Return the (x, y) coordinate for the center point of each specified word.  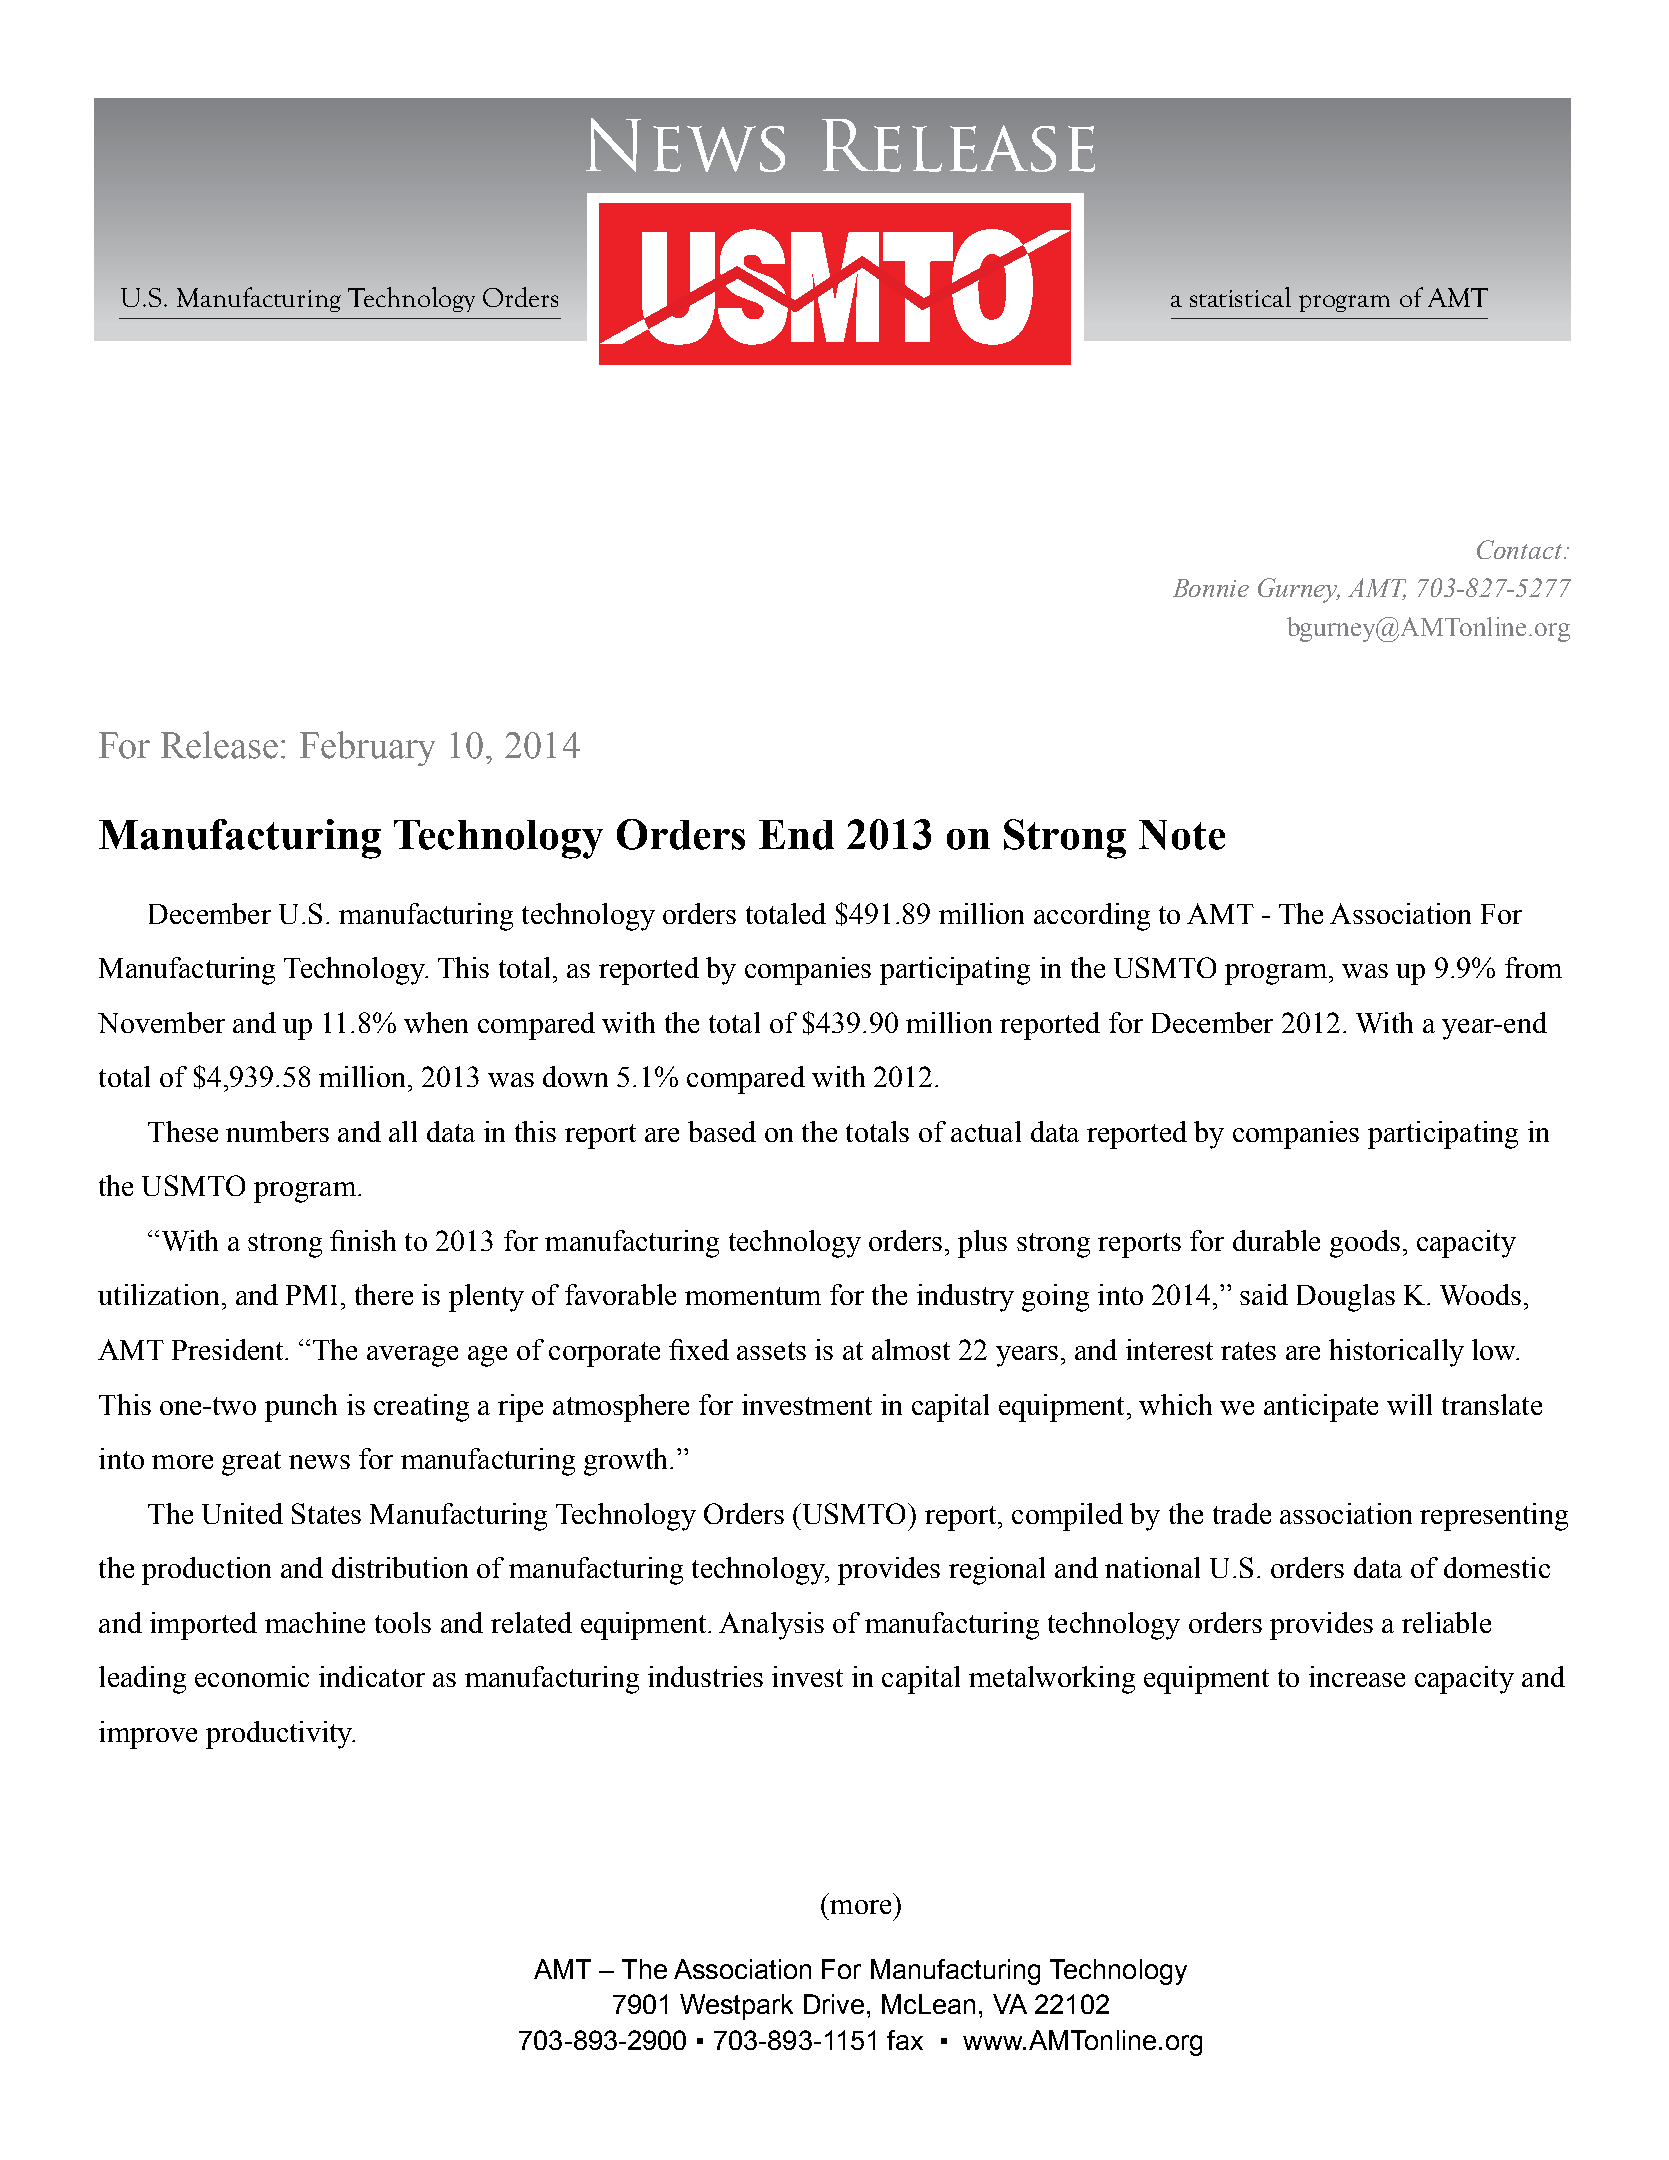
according (1092, 917)
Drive (836, 2004)
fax (905, 2040)
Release (219, 745)
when (436, 1022)
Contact (1521, 549)
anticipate (1321, 1408)
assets (771, 1351)
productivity (280, 1735)
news (319, 1462)
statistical (1240, 297)
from (1533, 967)
